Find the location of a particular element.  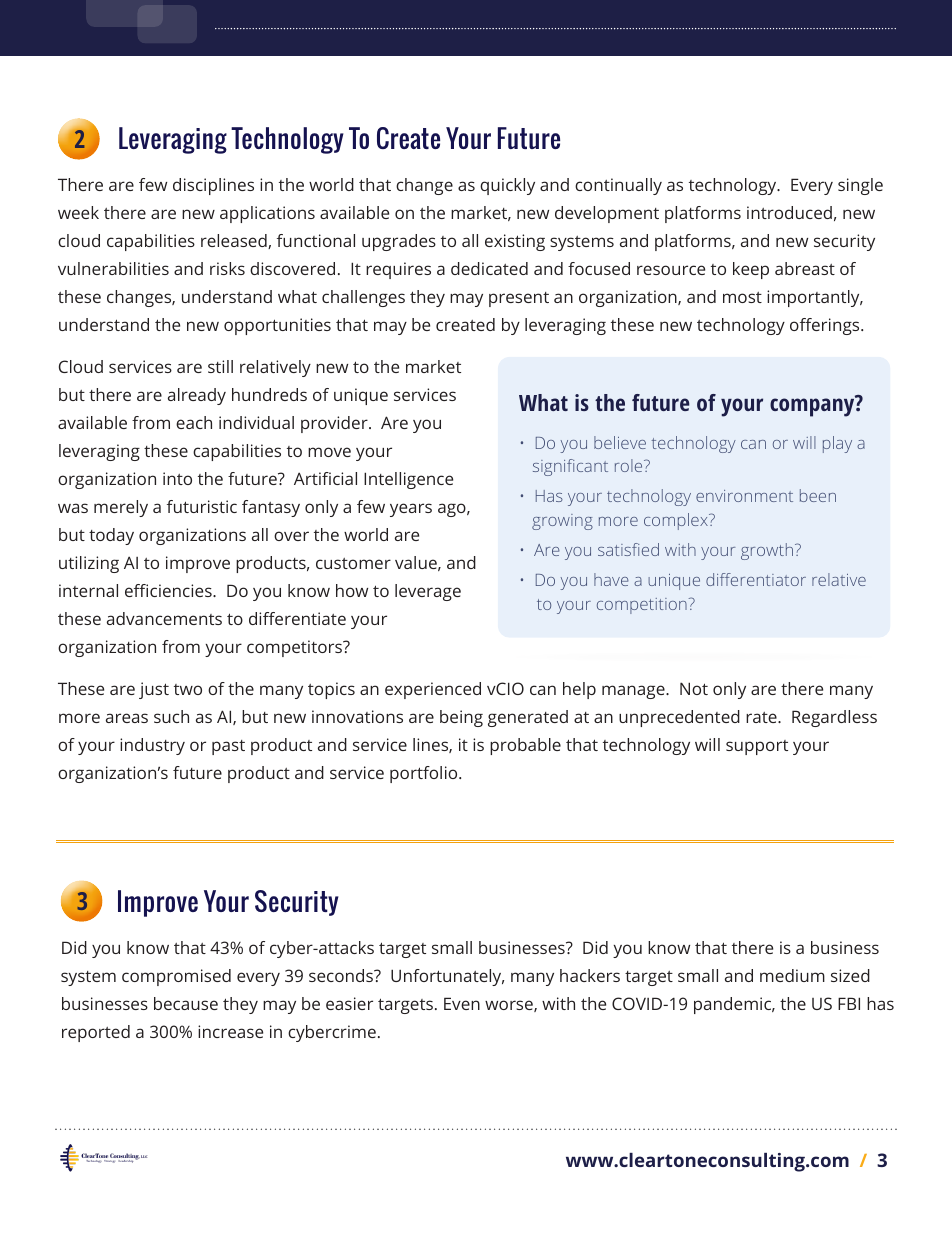

medium is located at coordinates (792, 975).
